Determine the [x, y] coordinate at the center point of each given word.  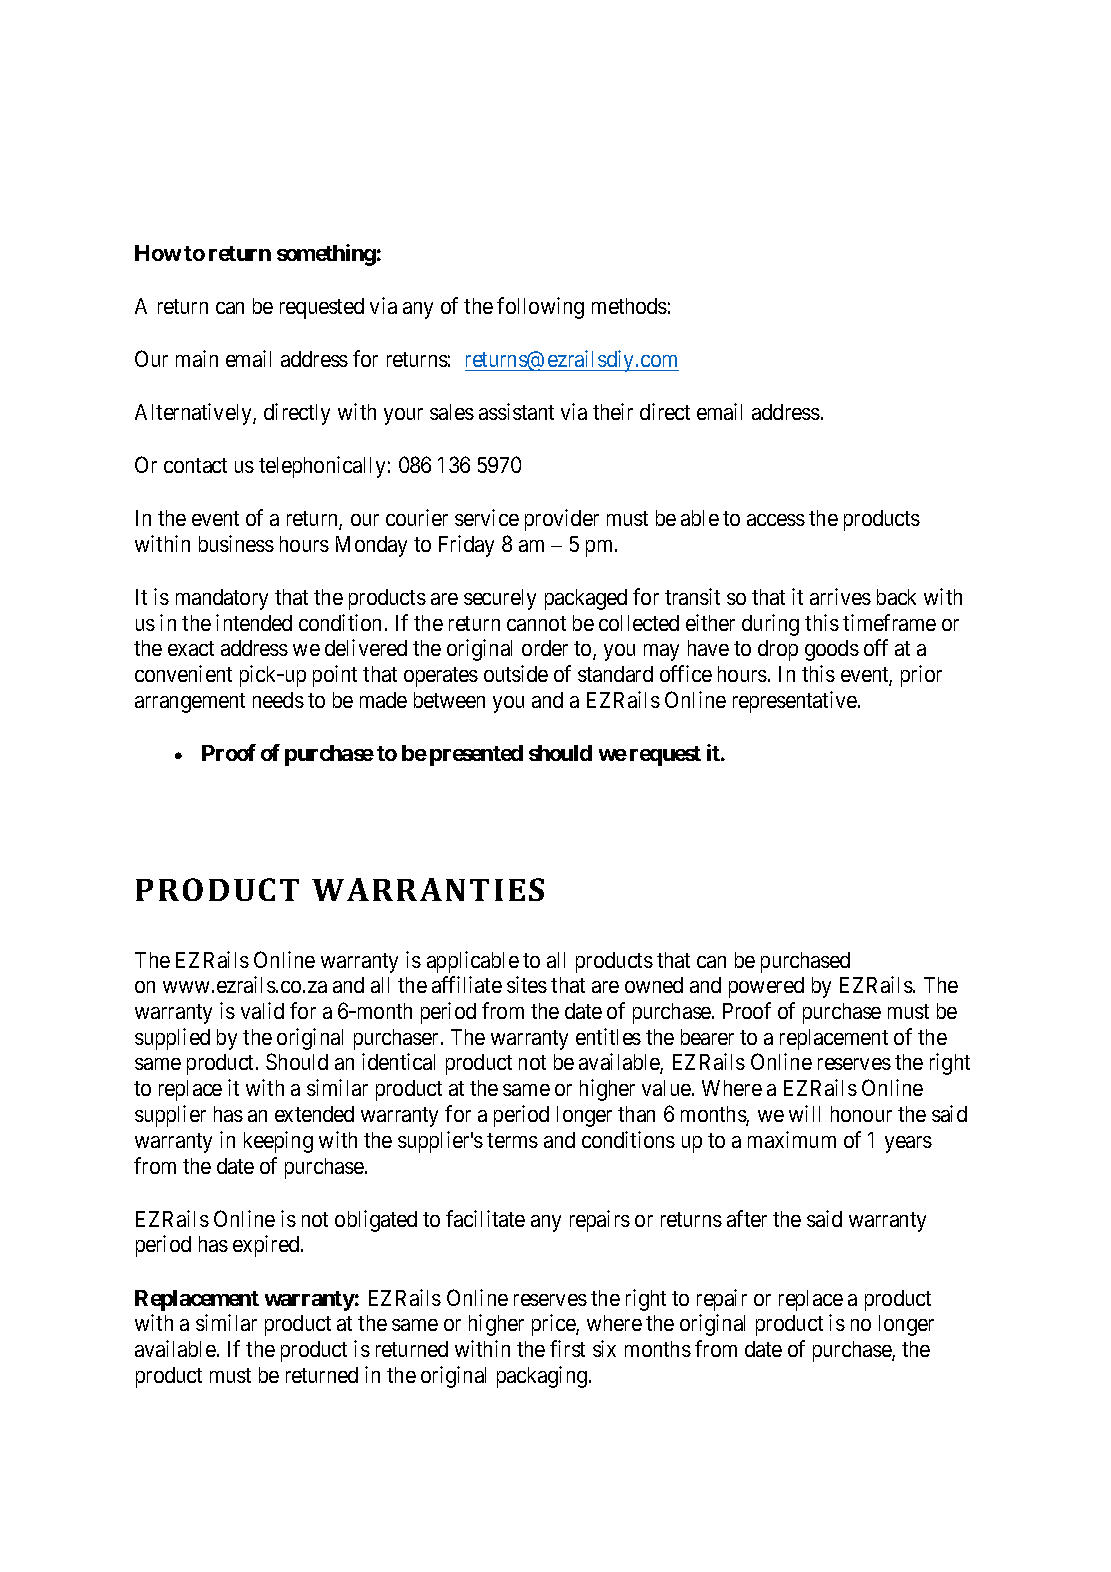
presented [476, 755]
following [540, 308]
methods [629, 306]
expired [267, 1246]
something [326, 255]
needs [278, 700]
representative [796, 702]
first [567, 1348]
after [747, 1218]
